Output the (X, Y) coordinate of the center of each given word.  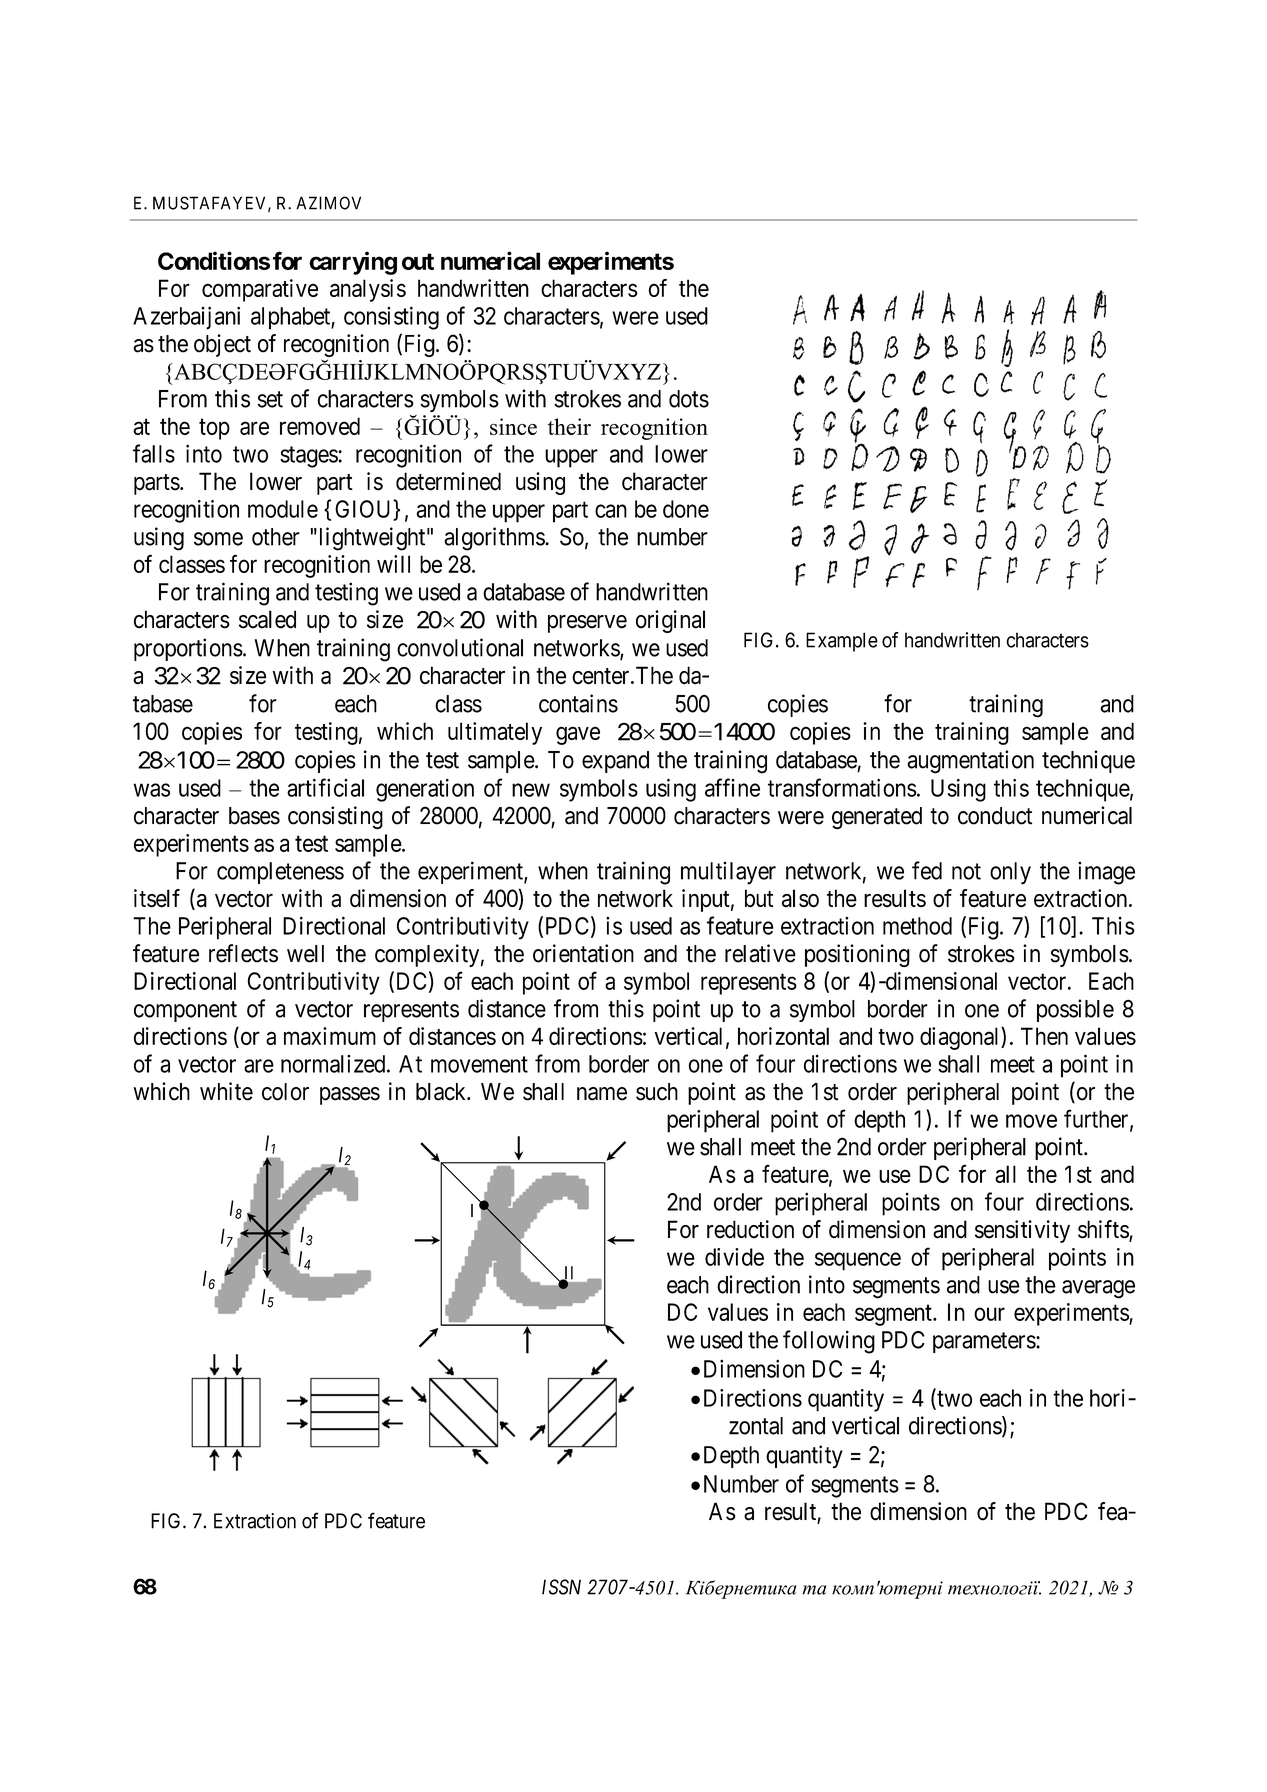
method (917, 926)
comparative (260, 290)
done (686, 509)
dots (689, 399)
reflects (243, 953)
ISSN (561, 1587)
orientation (583, 953)
